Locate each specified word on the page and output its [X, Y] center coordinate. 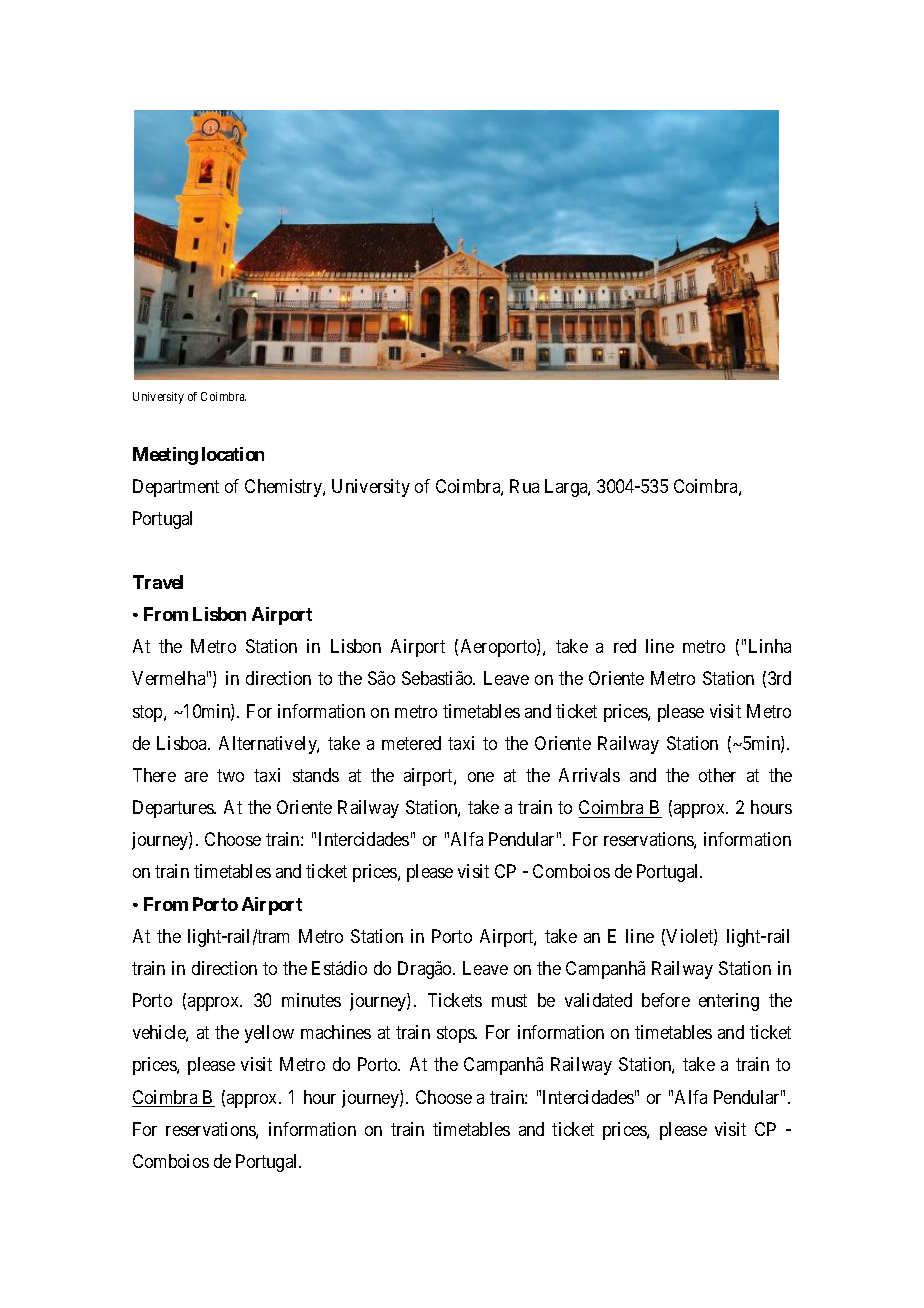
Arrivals [589, 775]
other [717, 775]
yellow [269, 1034]
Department [176, 488]
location [233, 454]
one [481, 777]
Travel [158, 582]
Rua [524, 486]
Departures [174, 809]
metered [411, 743]
